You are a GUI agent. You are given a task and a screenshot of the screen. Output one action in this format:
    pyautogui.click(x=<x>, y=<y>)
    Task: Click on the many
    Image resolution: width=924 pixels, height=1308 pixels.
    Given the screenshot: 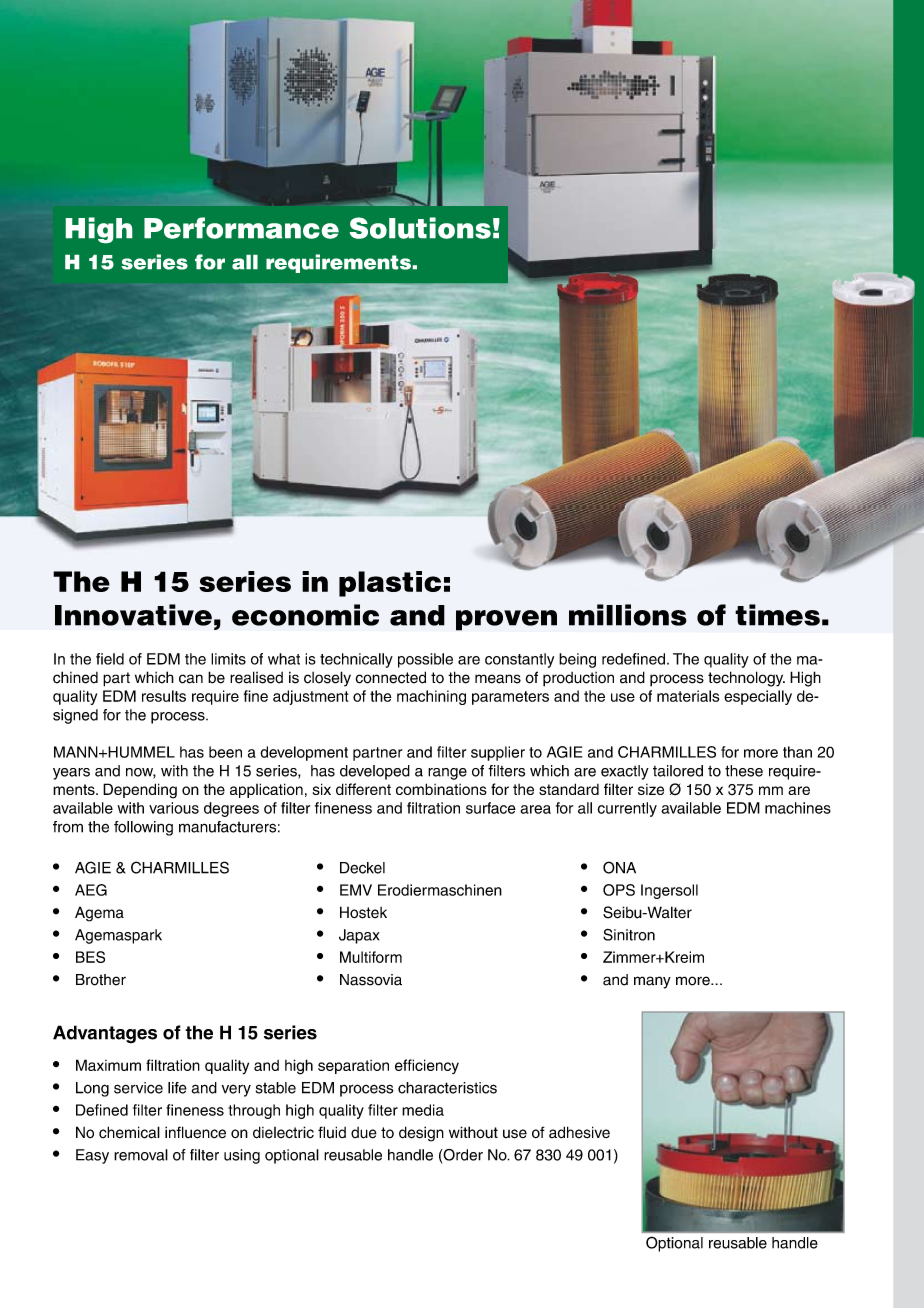 What is the action you would take?
    pyautogui.click(x=652, y=982)
